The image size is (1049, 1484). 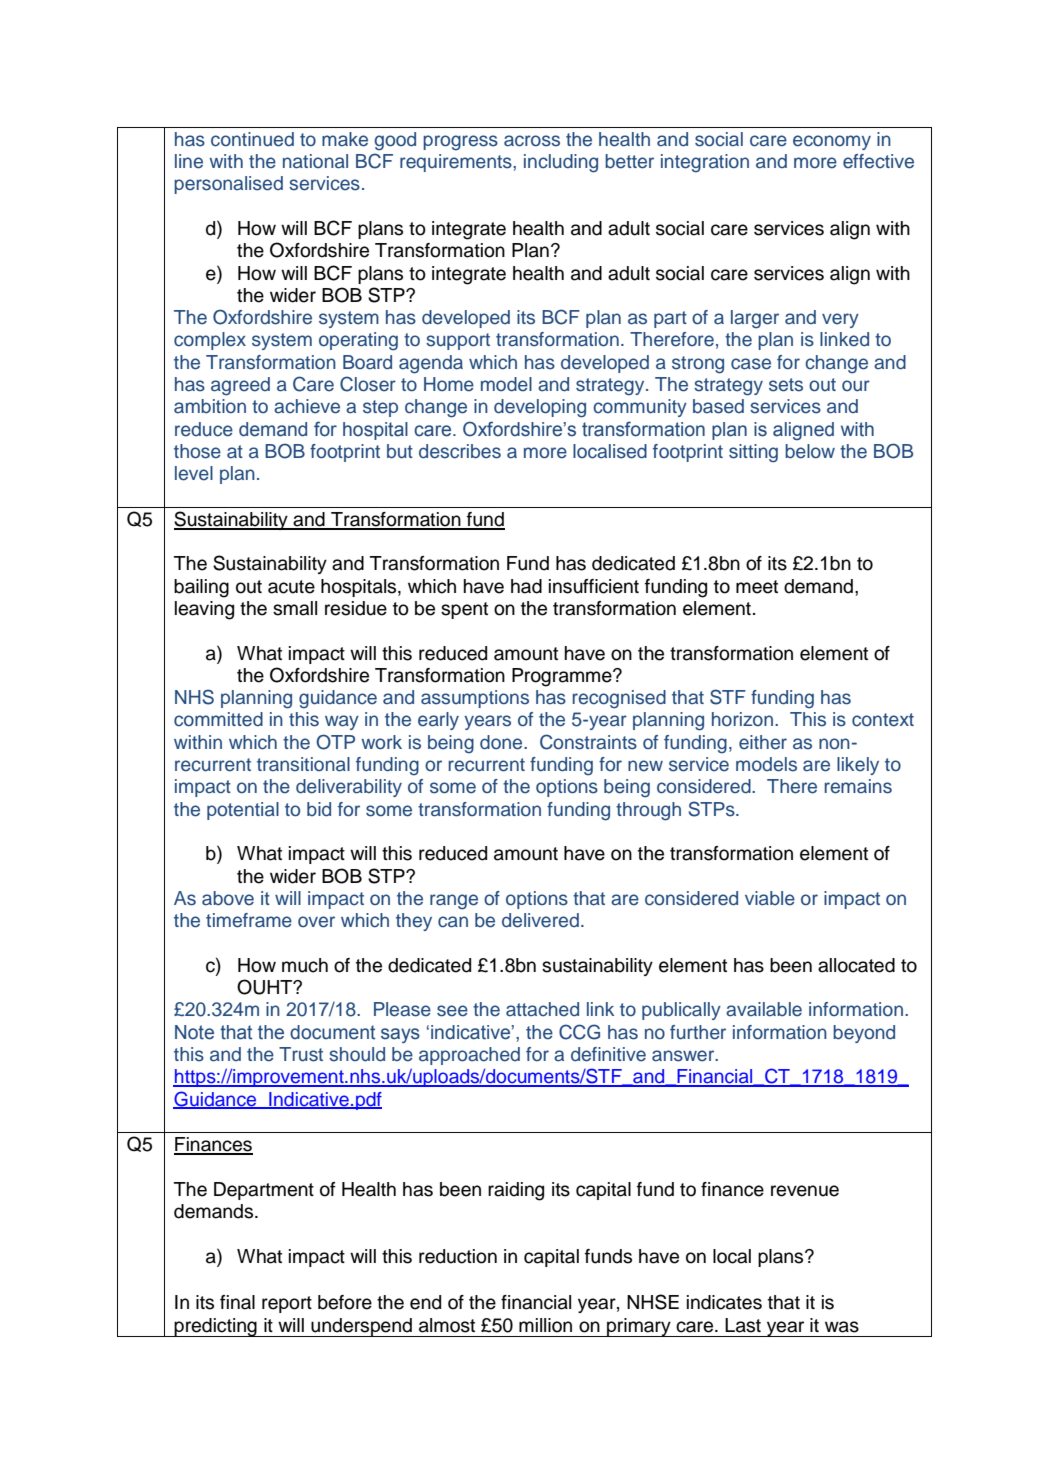 What do you see at coordinates (540, 408) in the screenshot?
I see `developing` at bounding box center [540, 408].
